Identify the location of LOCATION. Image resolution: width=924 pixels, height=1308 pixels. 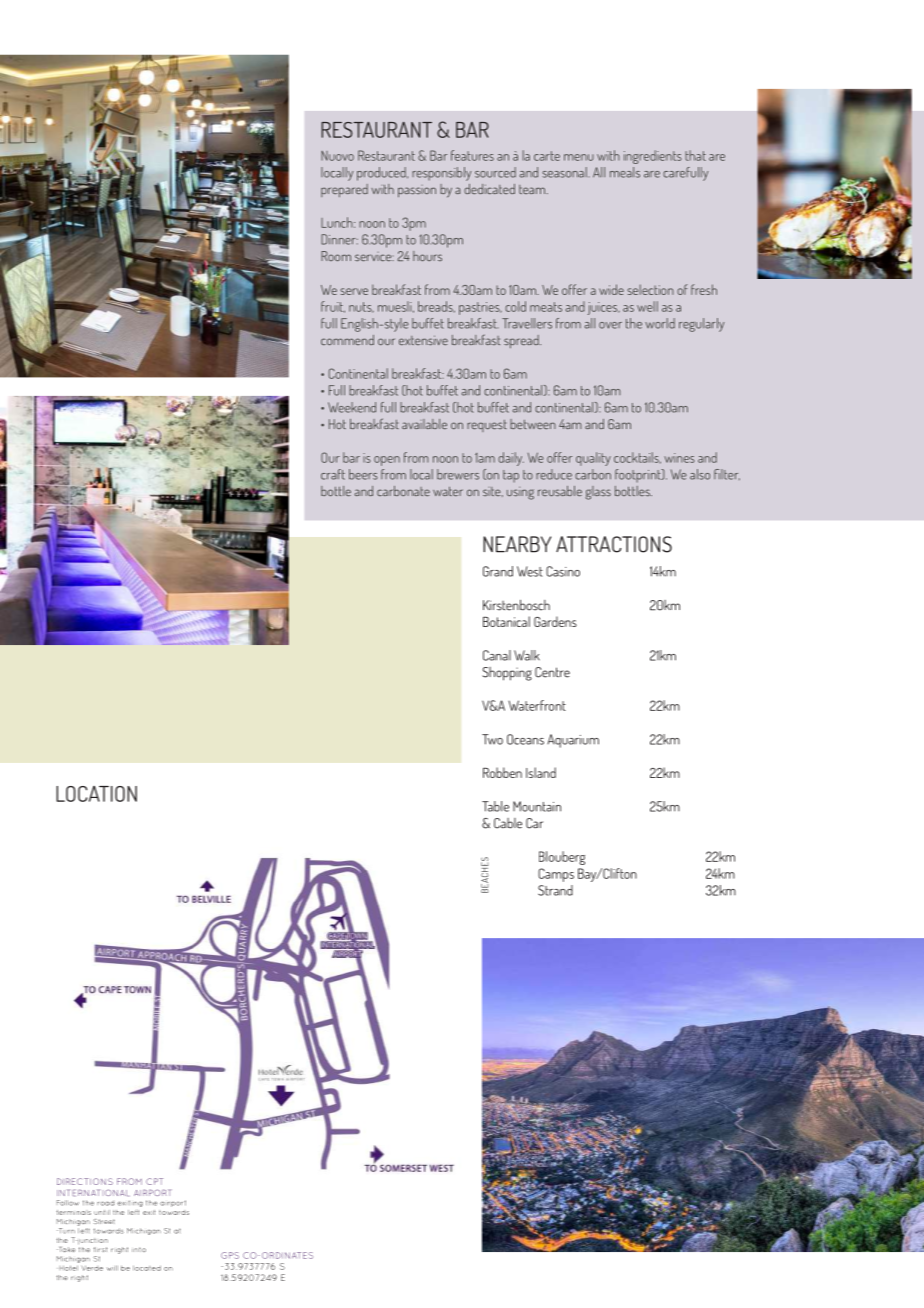
(96, 794).
